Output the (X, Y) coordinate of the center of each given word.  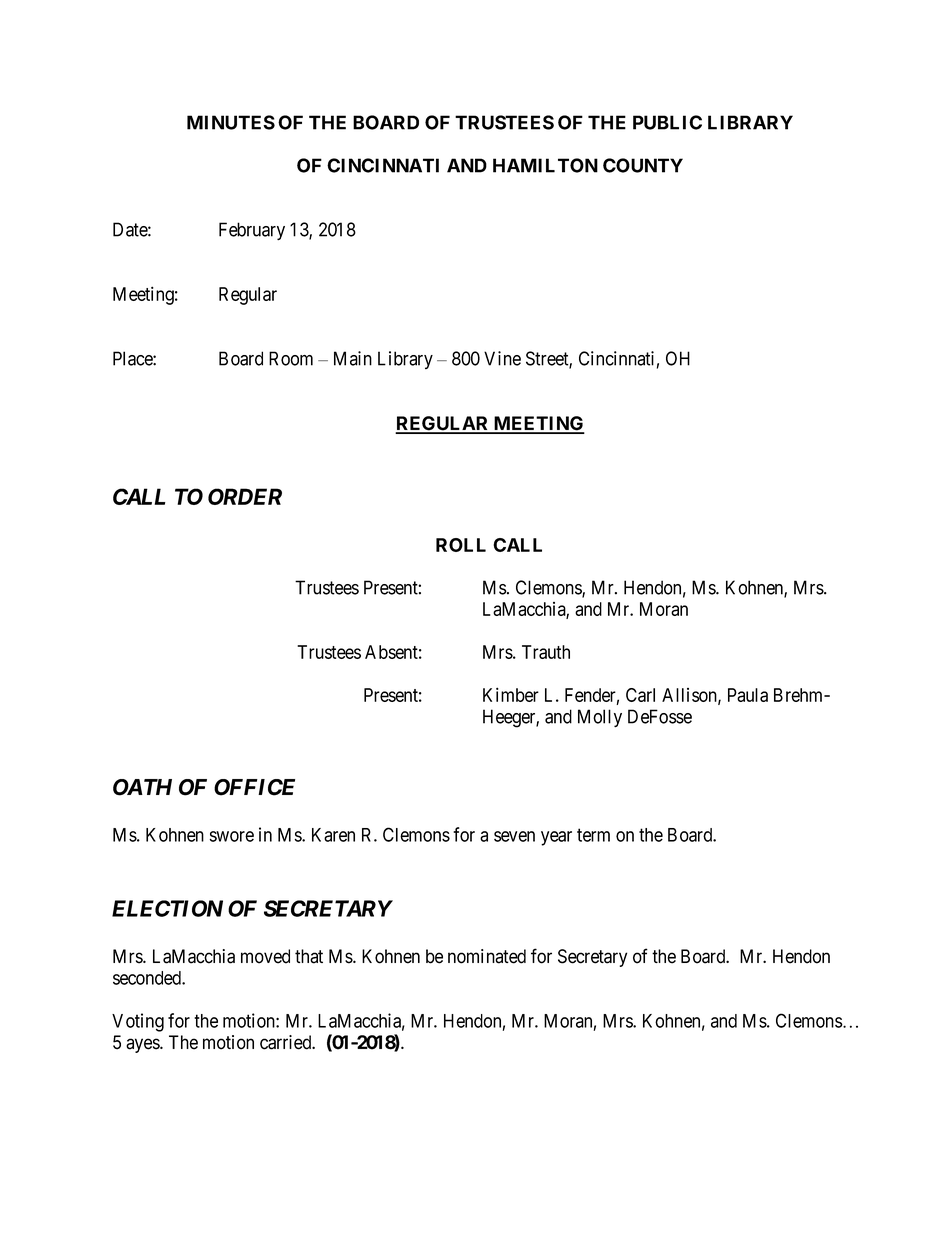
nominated (487, 956)
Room (291, 358)
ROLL (461, 545)
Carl (640, 695)
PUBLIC (667, 122)
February (252, 231)
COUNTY (643, 165)
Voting (138, 1022)
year (556, 838)
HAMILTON (545, 165)
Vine (502, 358)
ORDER (245, 496)
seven (514, 836)
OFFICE (254, 787)
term (593, 835)
